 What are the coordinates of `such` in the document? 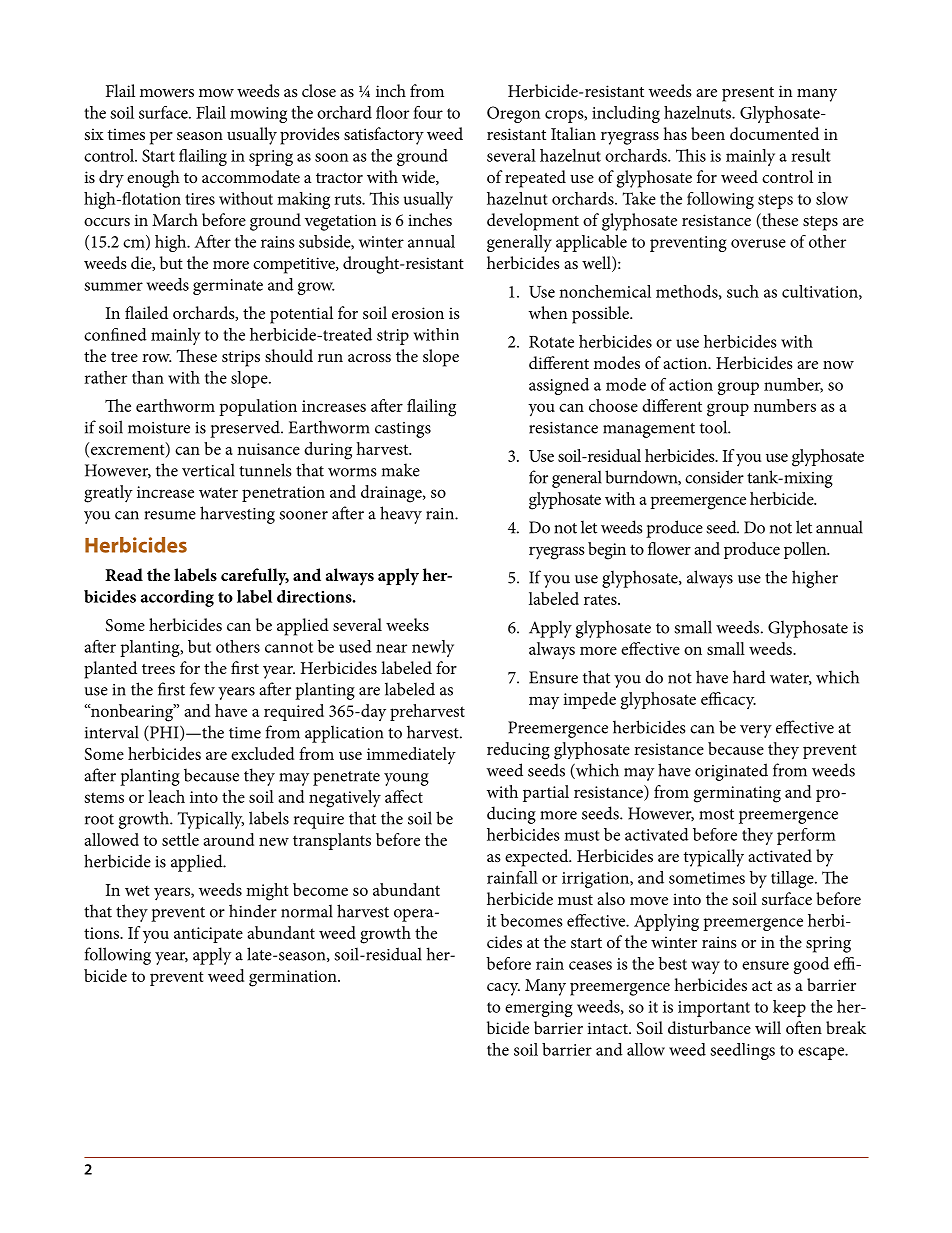 It's located at (743, 291).
